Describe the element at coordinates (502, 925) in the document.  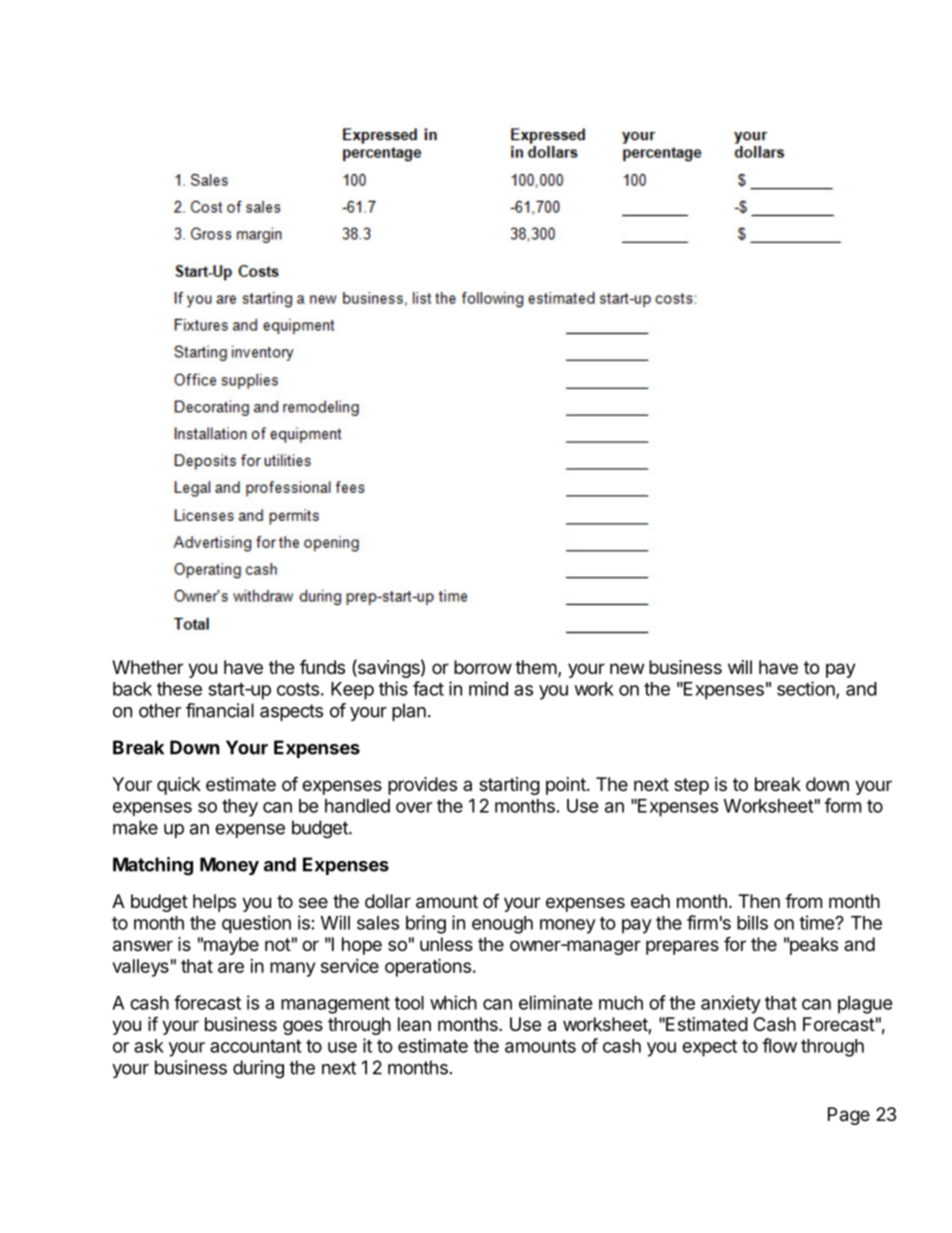
I see `enough` at that location.
